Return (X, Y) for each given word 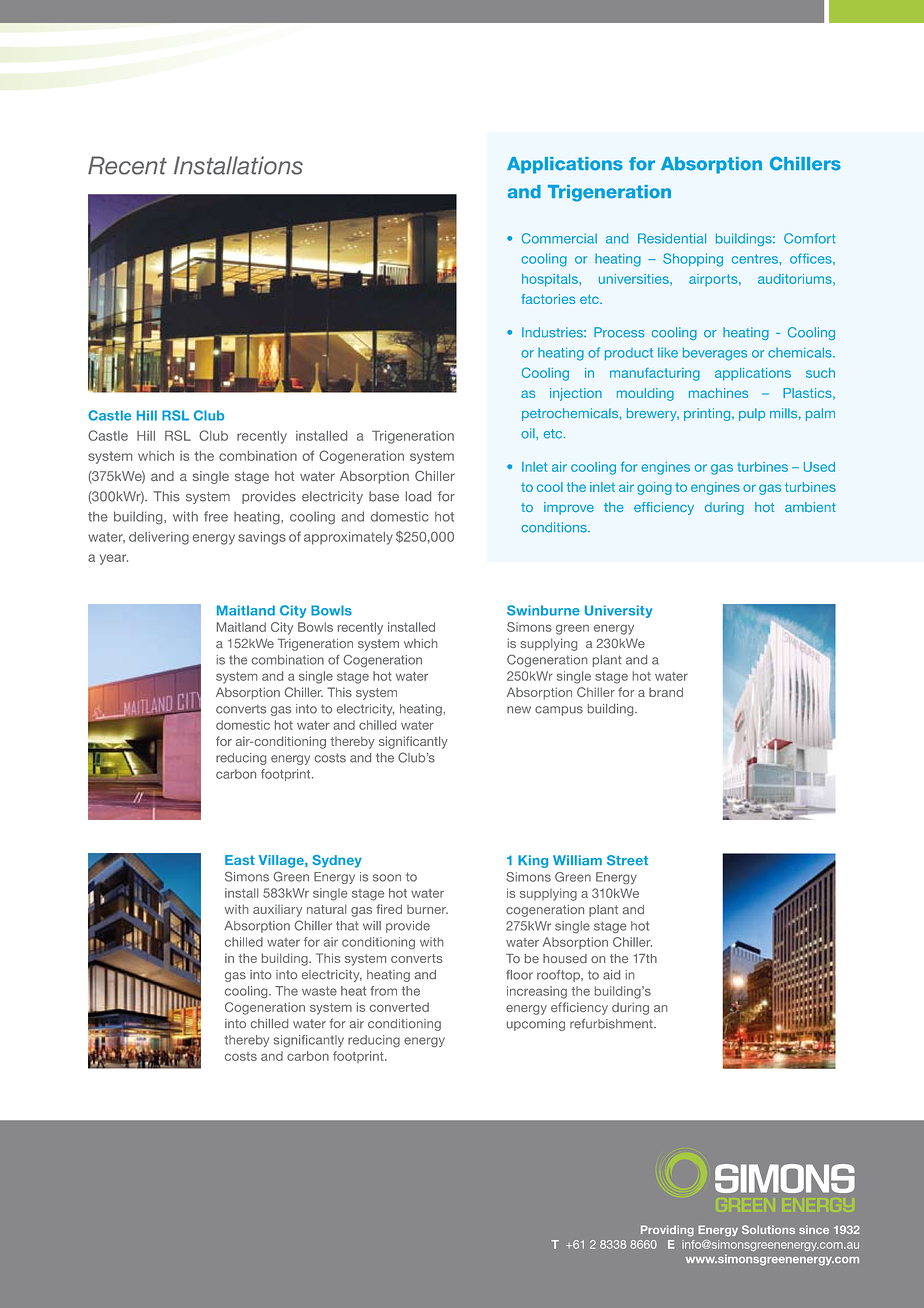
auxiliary (277, 911)
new (519, 710)
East (240, 860)
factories (548, 299)
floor (519, 975)
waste (319, 991)
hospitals (551, 280)
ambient (810, 507)
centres (756, 259)
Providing (667, 1231)
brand (666, 692)
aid (611, 975)
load (418, 496)
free (216, 516)
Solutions (768, 1229)
